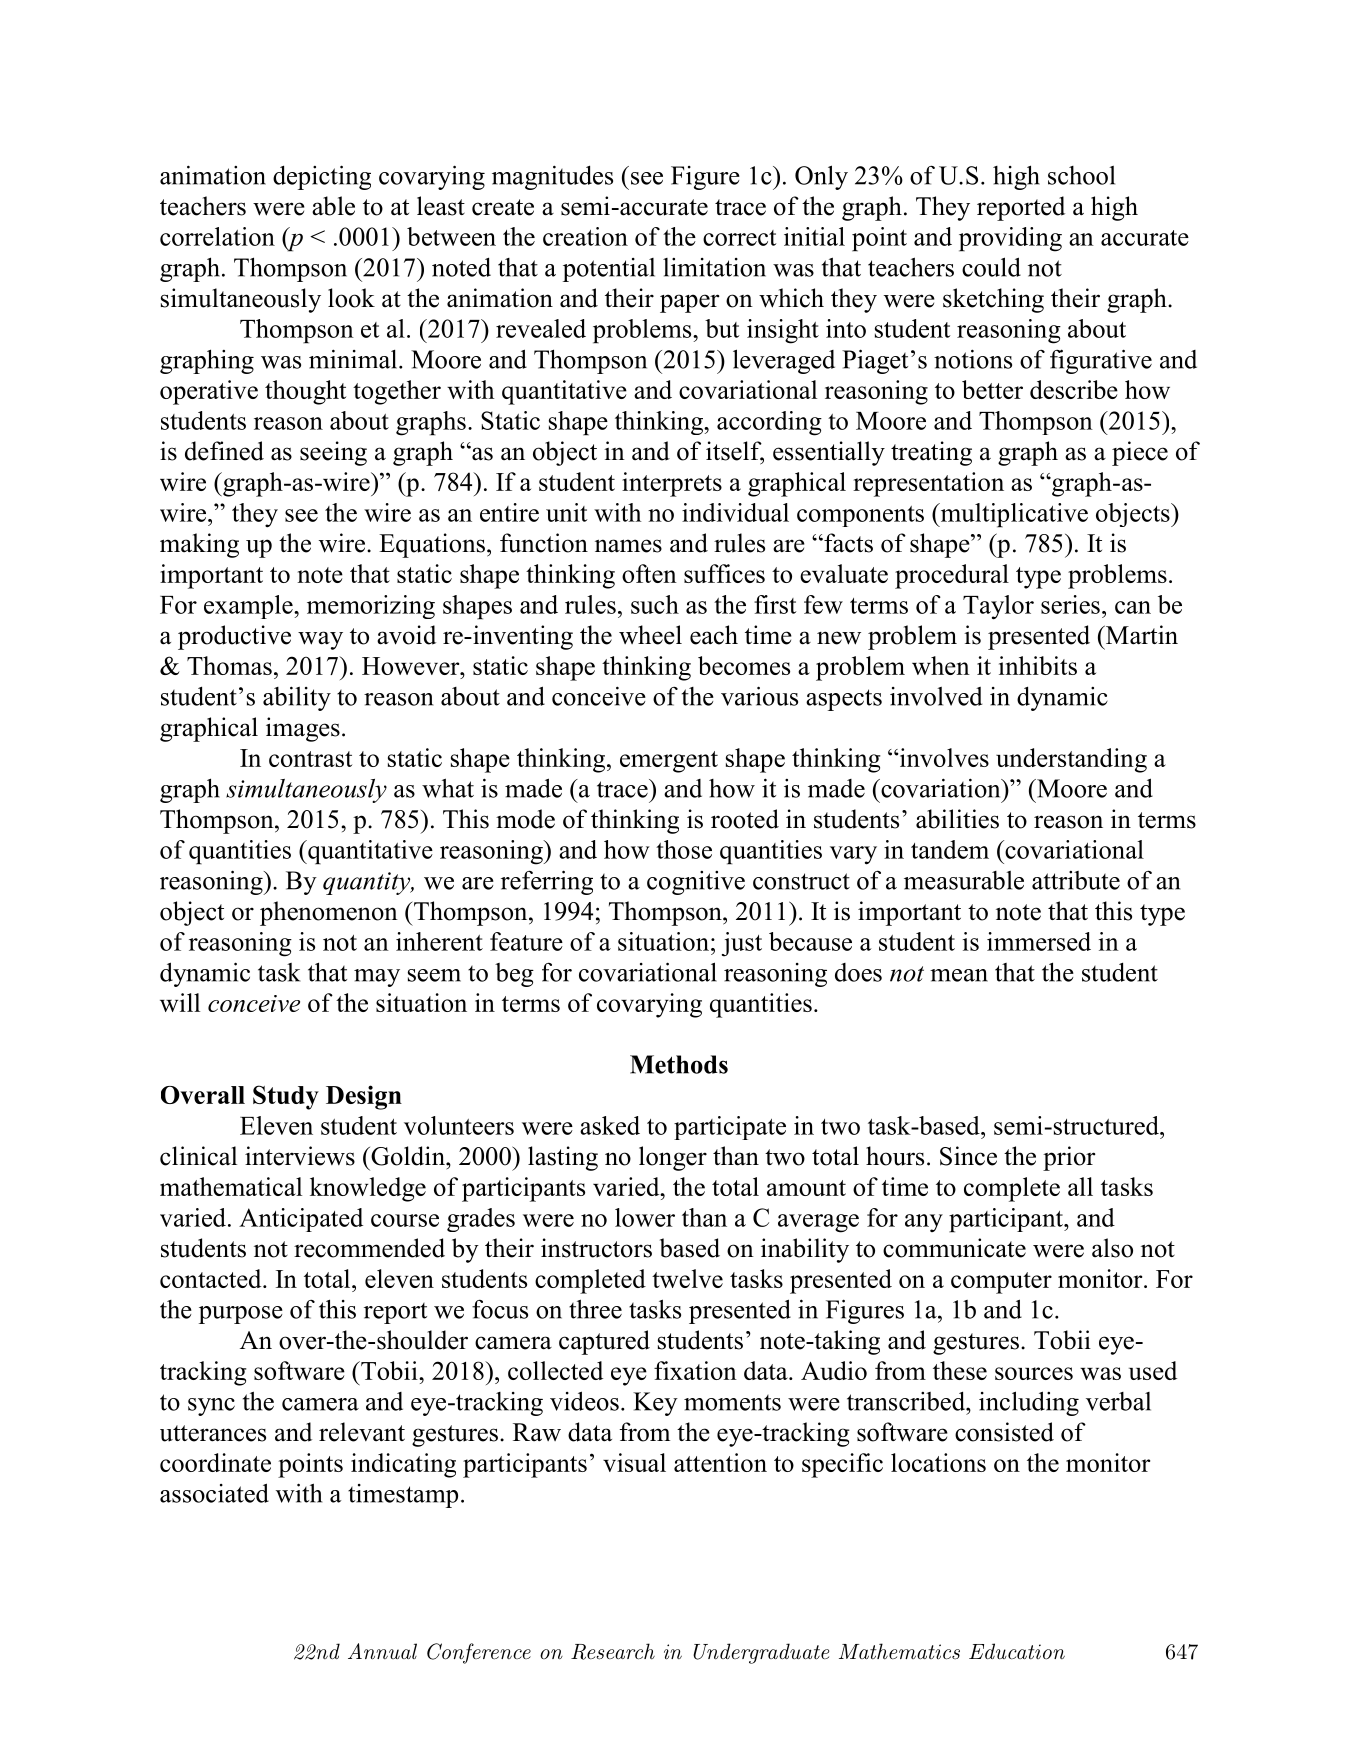  Describe the element at coordinates (329, 913) in the screenshot. I see `phenomenon` at that location.
